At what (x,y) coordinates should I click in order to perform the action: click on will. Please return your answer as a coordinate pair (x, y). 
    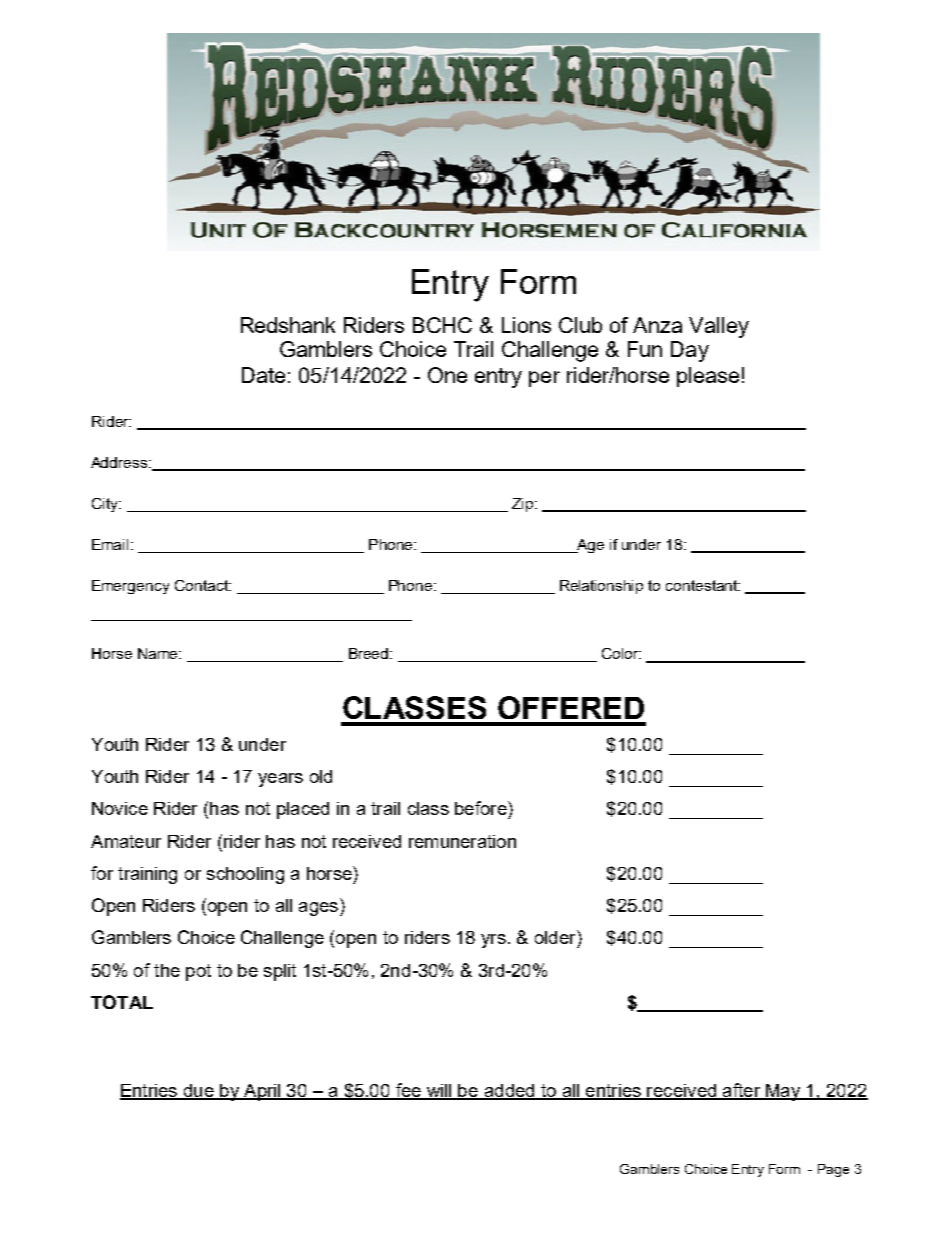
    Looking at the image, I should click on (439, 1091).
